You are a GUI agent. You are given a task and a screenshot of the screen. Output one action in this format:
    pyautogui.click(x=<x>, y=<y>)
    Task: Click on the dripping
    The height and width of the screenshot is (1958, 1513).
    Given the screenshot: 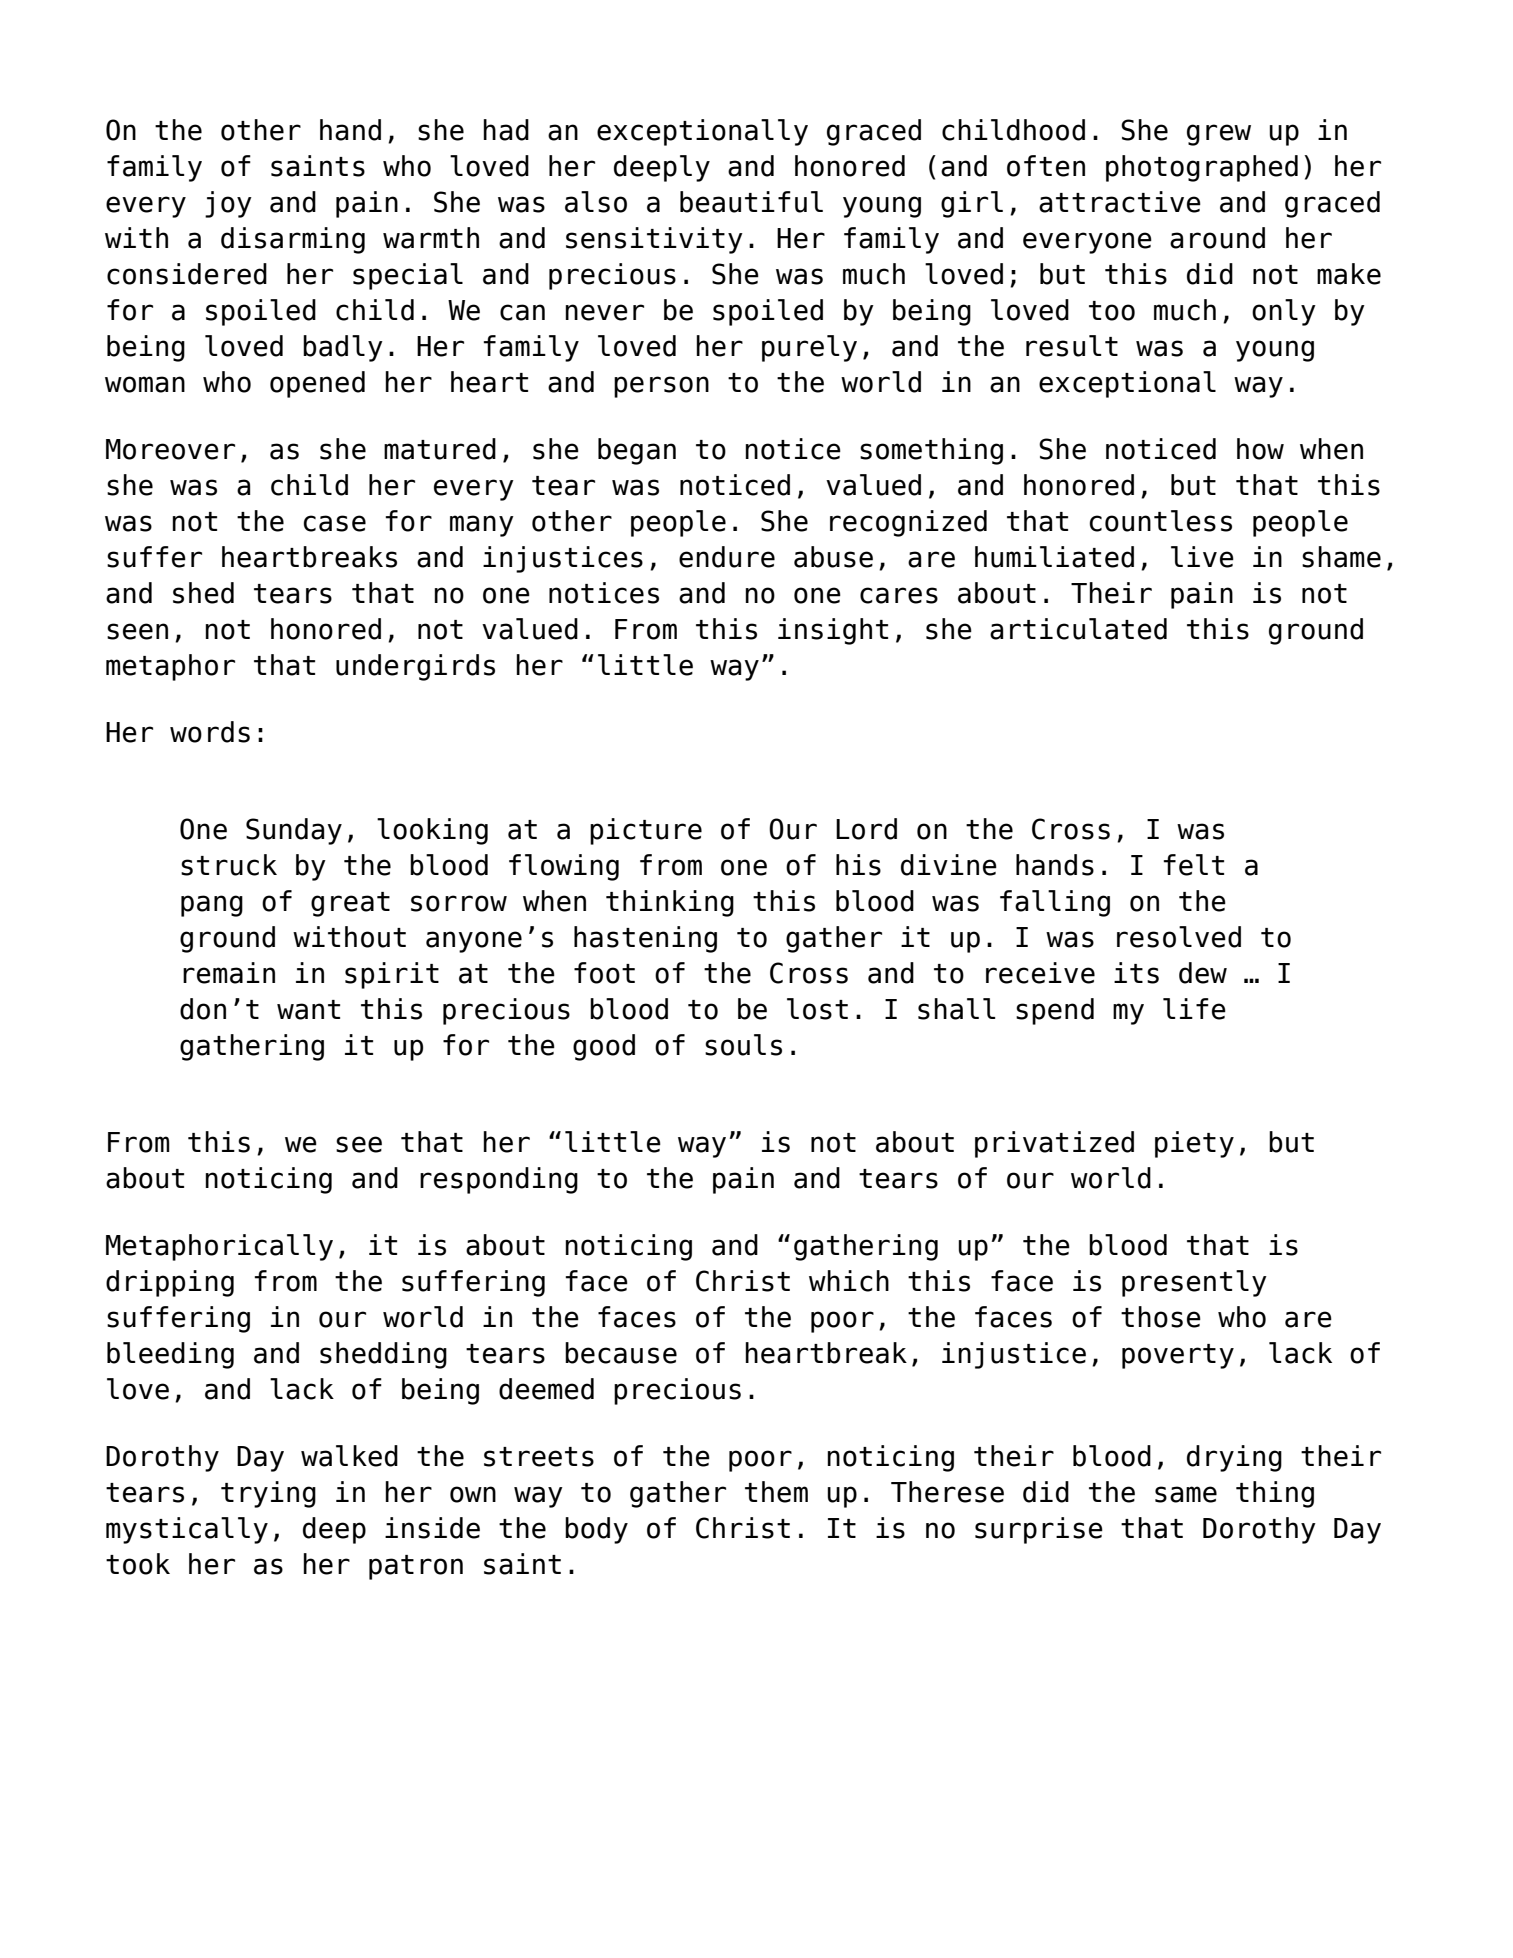 What is the action you would take?
    pyautogui.click(x=170, y=1283)
